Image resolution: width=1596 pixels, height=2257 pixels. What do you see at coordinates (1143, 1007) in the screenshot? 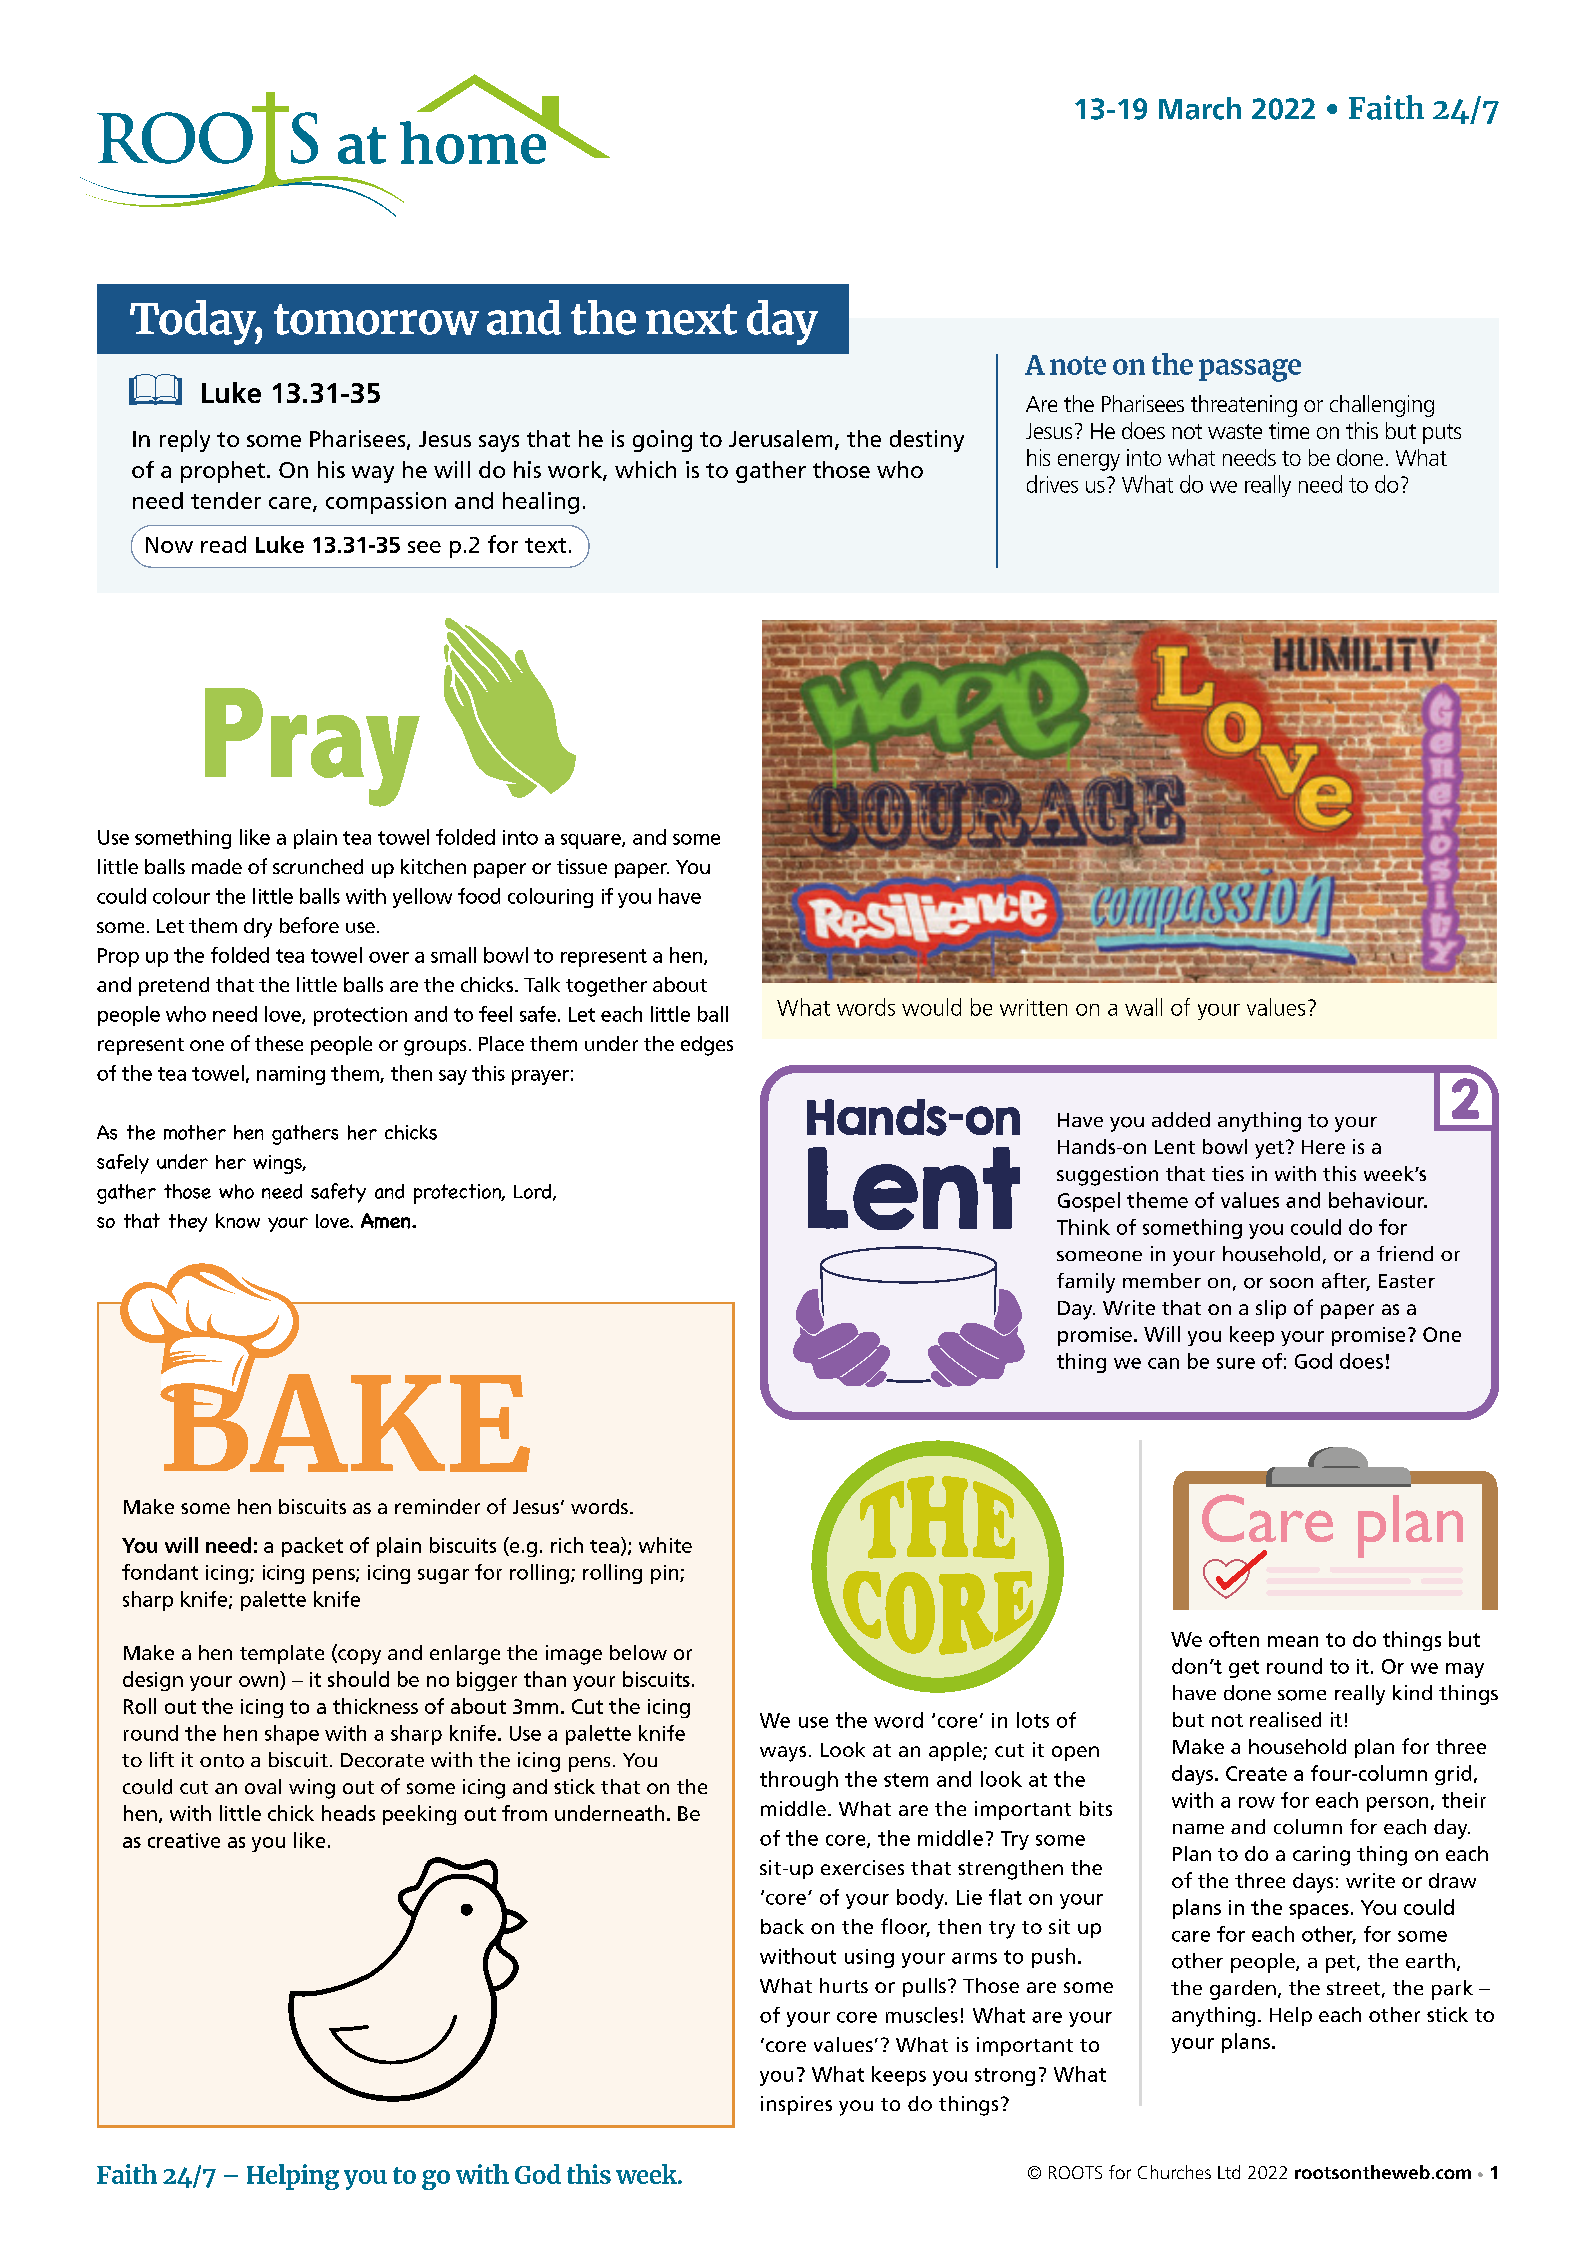
I see `wall` at bounding box center [1143, 1007].
